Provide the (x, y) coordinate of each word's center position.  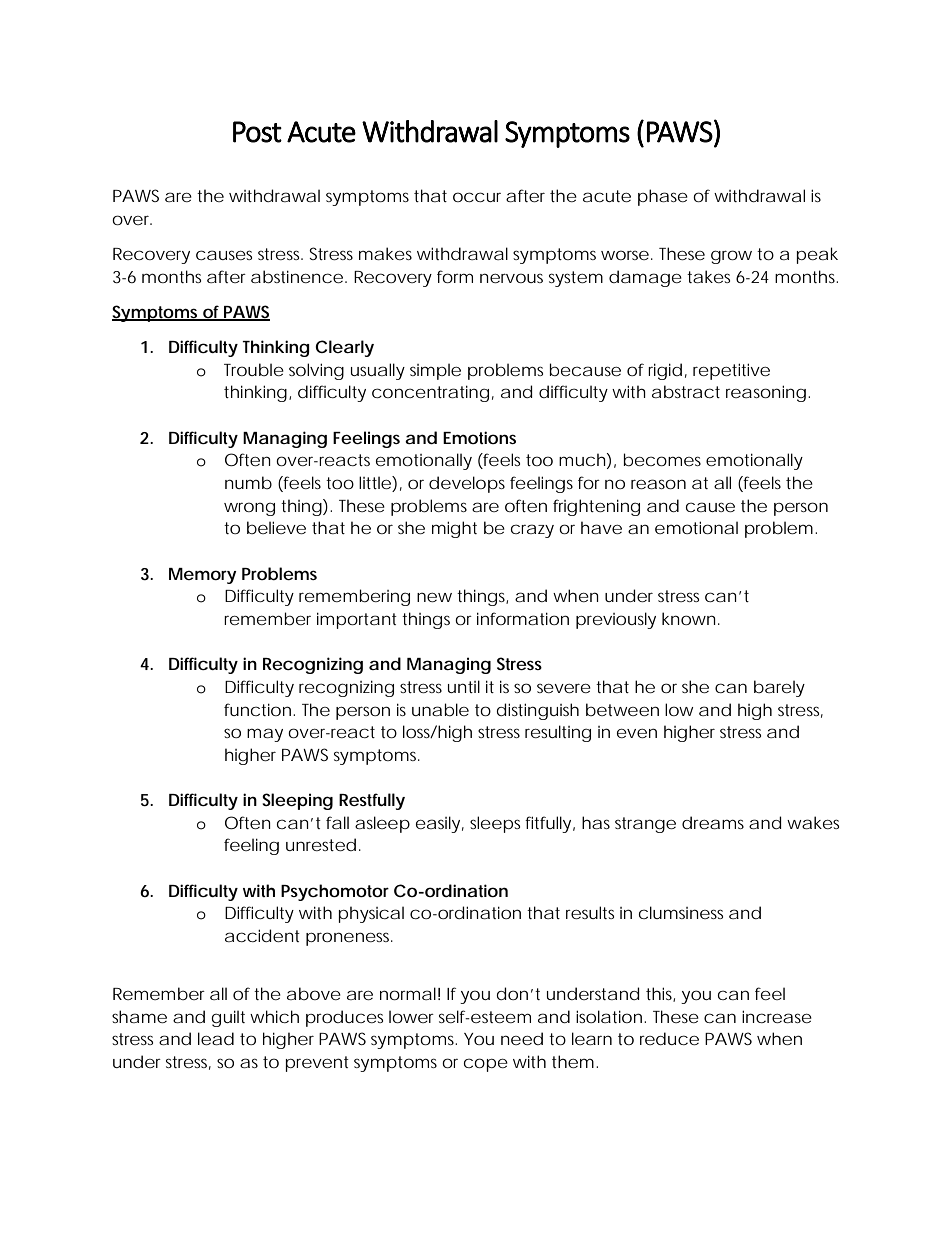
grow (731, 257)
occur (477, 197)
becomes (662, 459)
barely (779, 688)
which (274, 1016)
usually (378, 371)
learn (592, 1038)
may (265, 735)
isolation (609, 1016)
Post (257, 132)
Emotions (479, 437)
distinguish (538, 711)
